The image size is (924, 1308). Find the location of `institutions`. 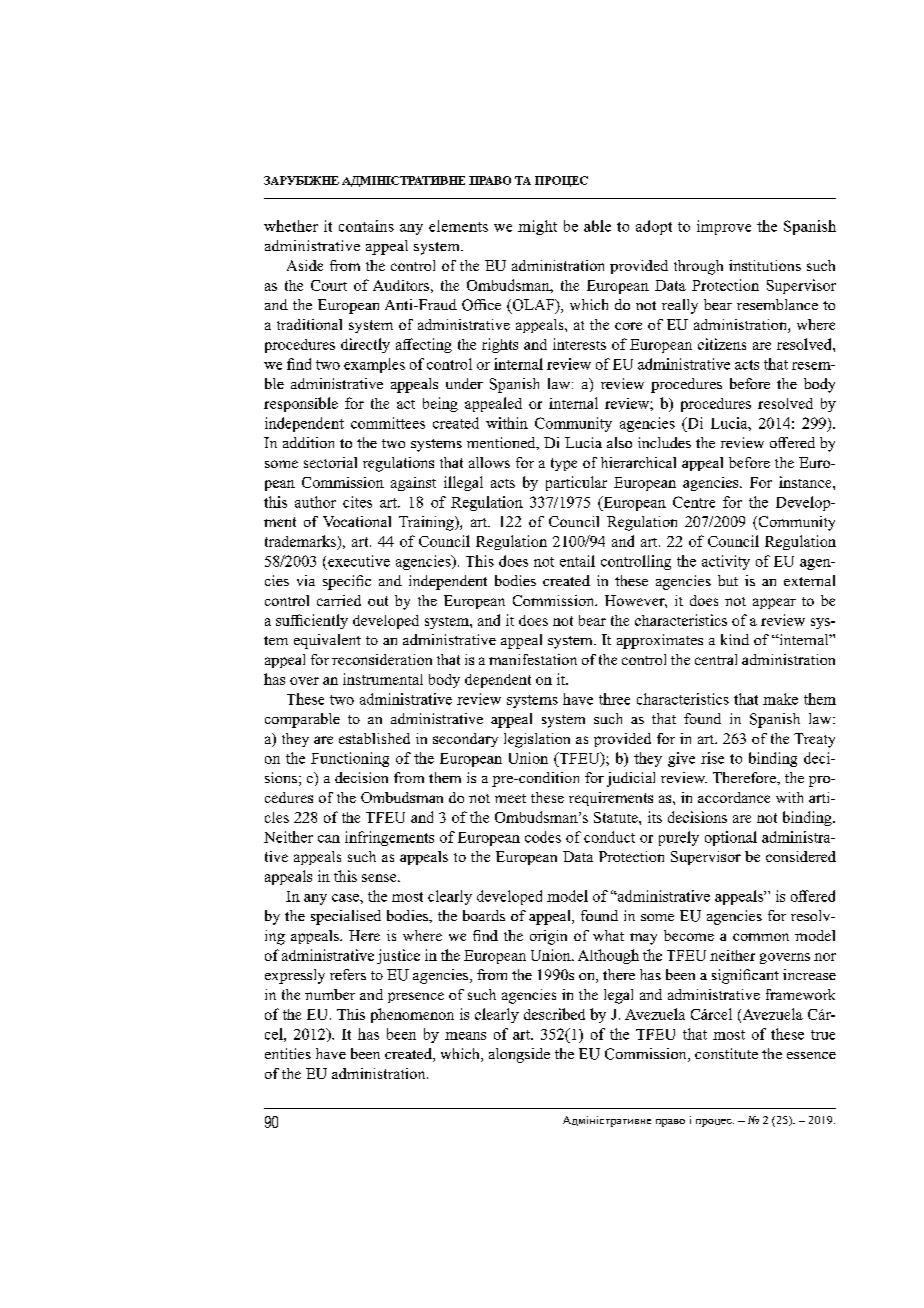

institutions is located at coordinates (765, 265).
